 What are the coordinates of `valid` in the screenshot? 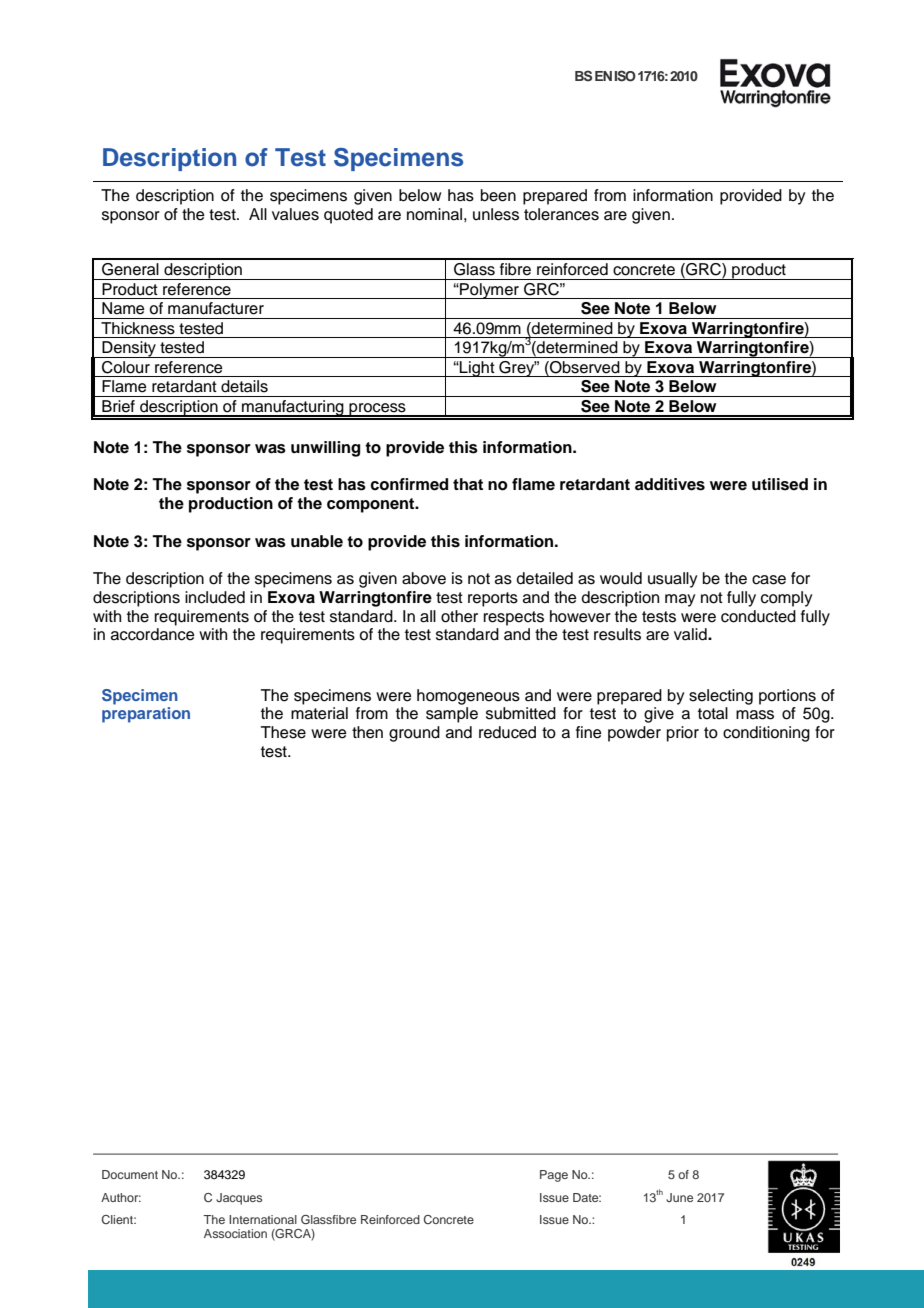 It's located at (691, 634).
